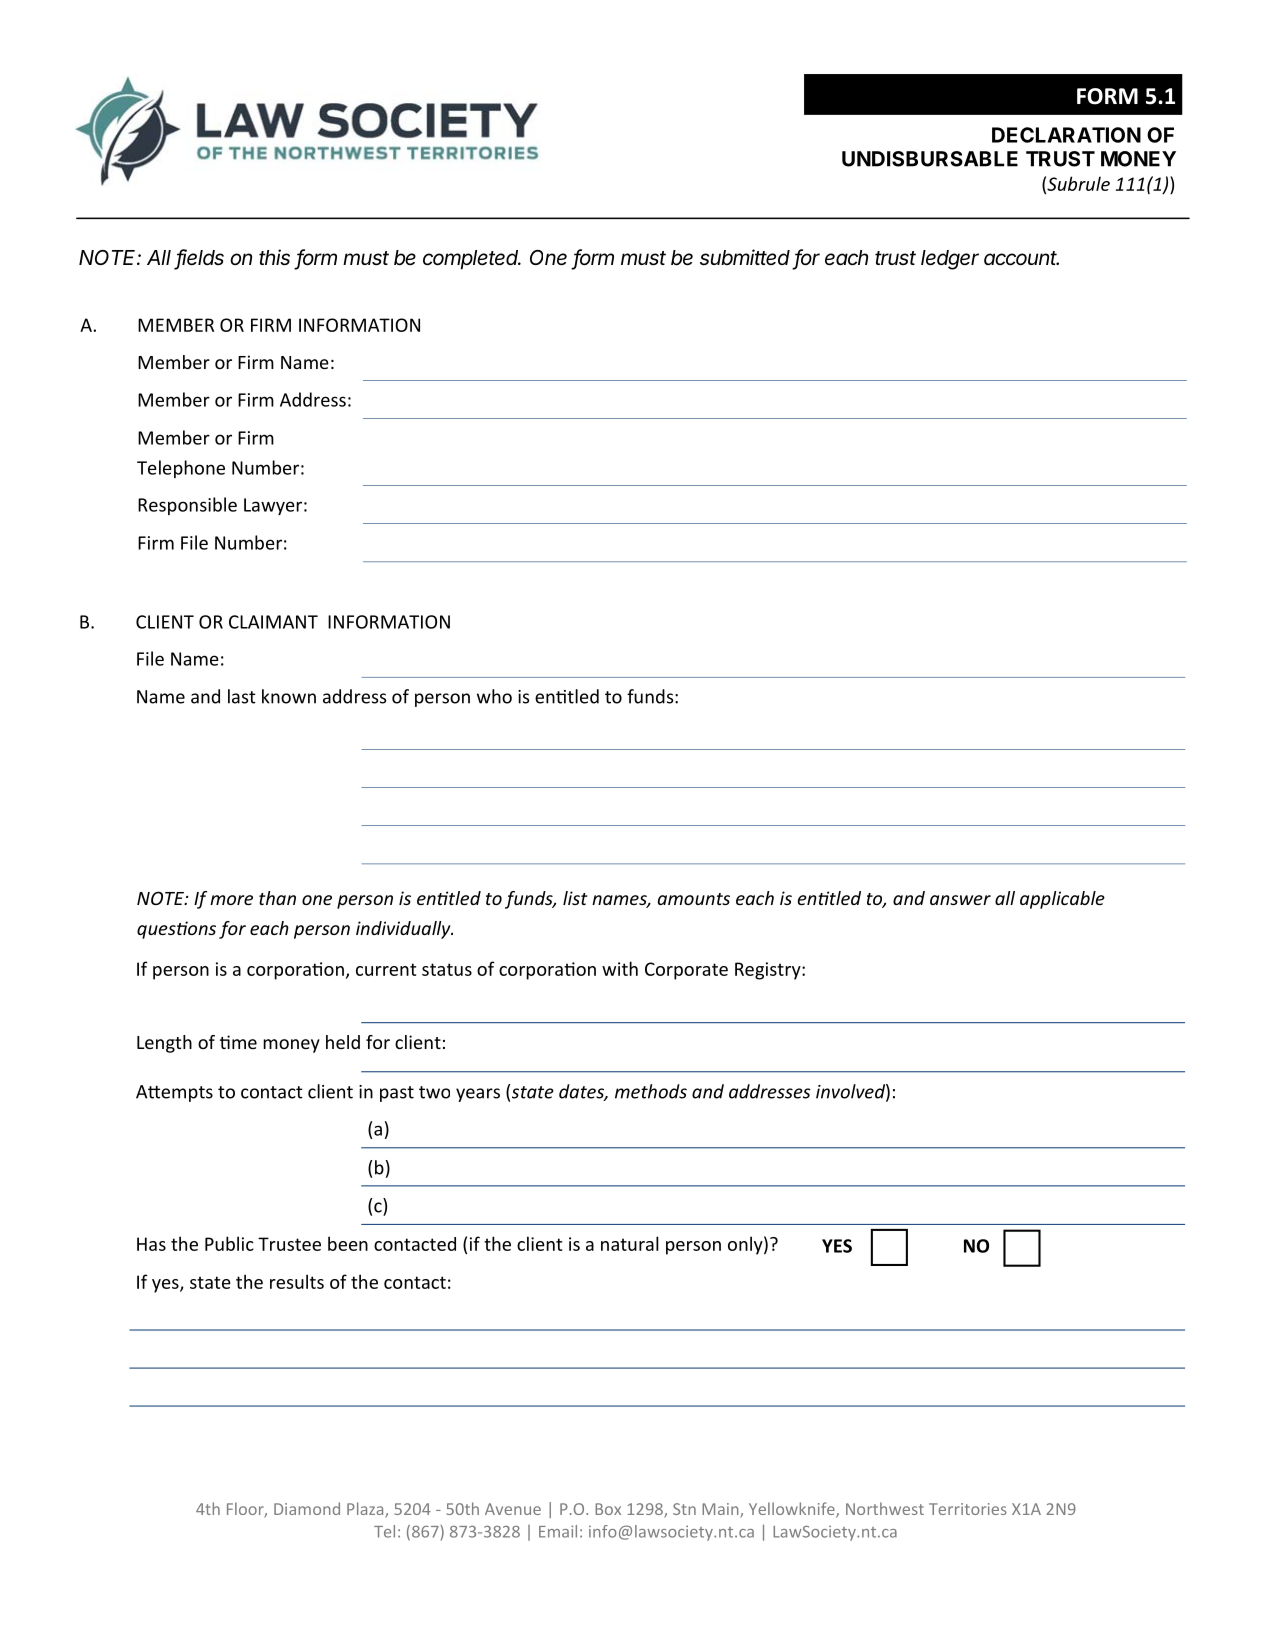  Describe the element at coordinates (745, 257) in the screenshot. I see `submitted` at that location.
